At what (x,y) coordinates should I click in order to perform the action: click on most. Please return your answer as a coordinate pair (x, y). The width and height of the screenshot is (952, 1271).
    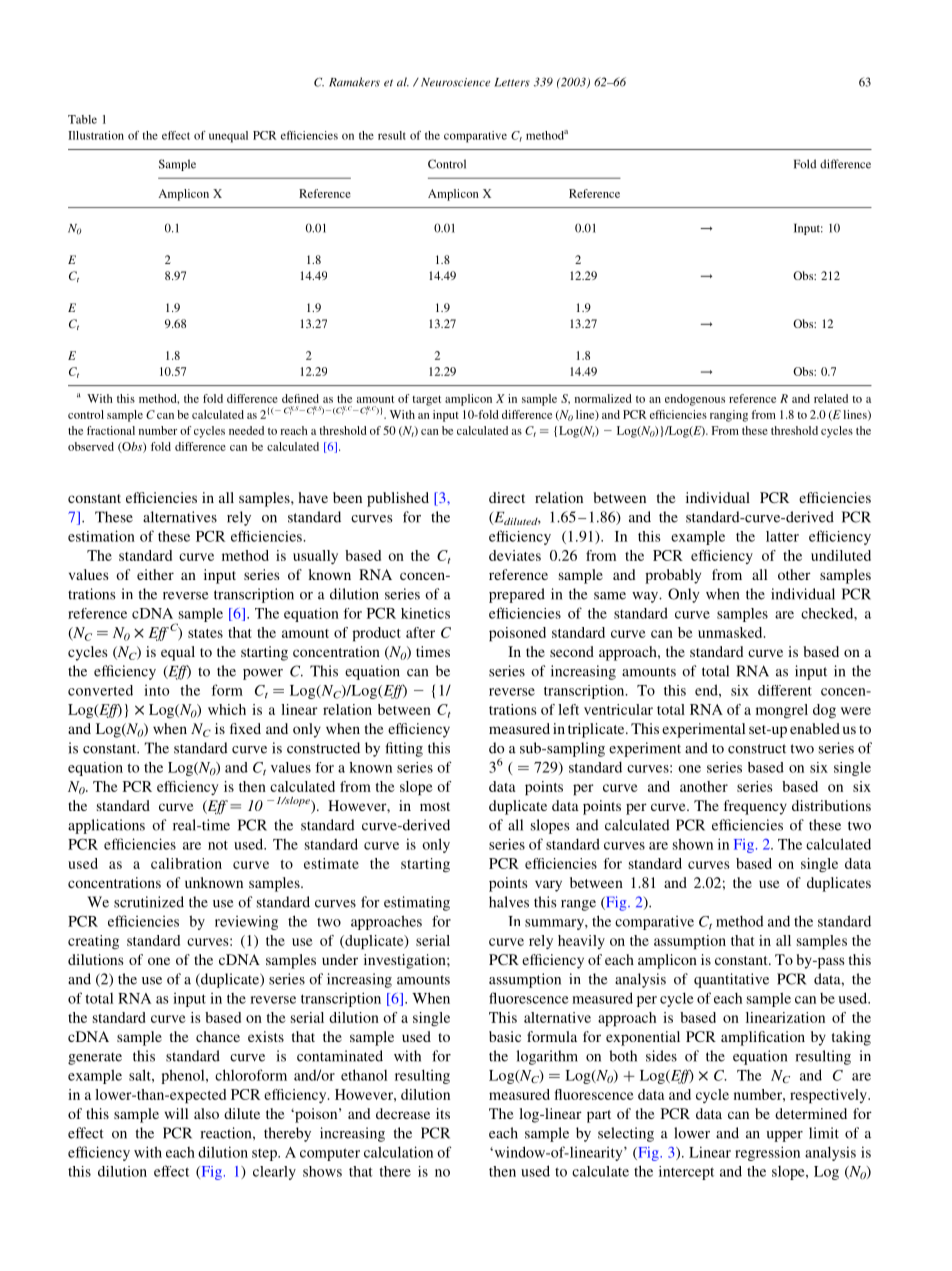
    Looking at the image, I should click on (435, 806).
